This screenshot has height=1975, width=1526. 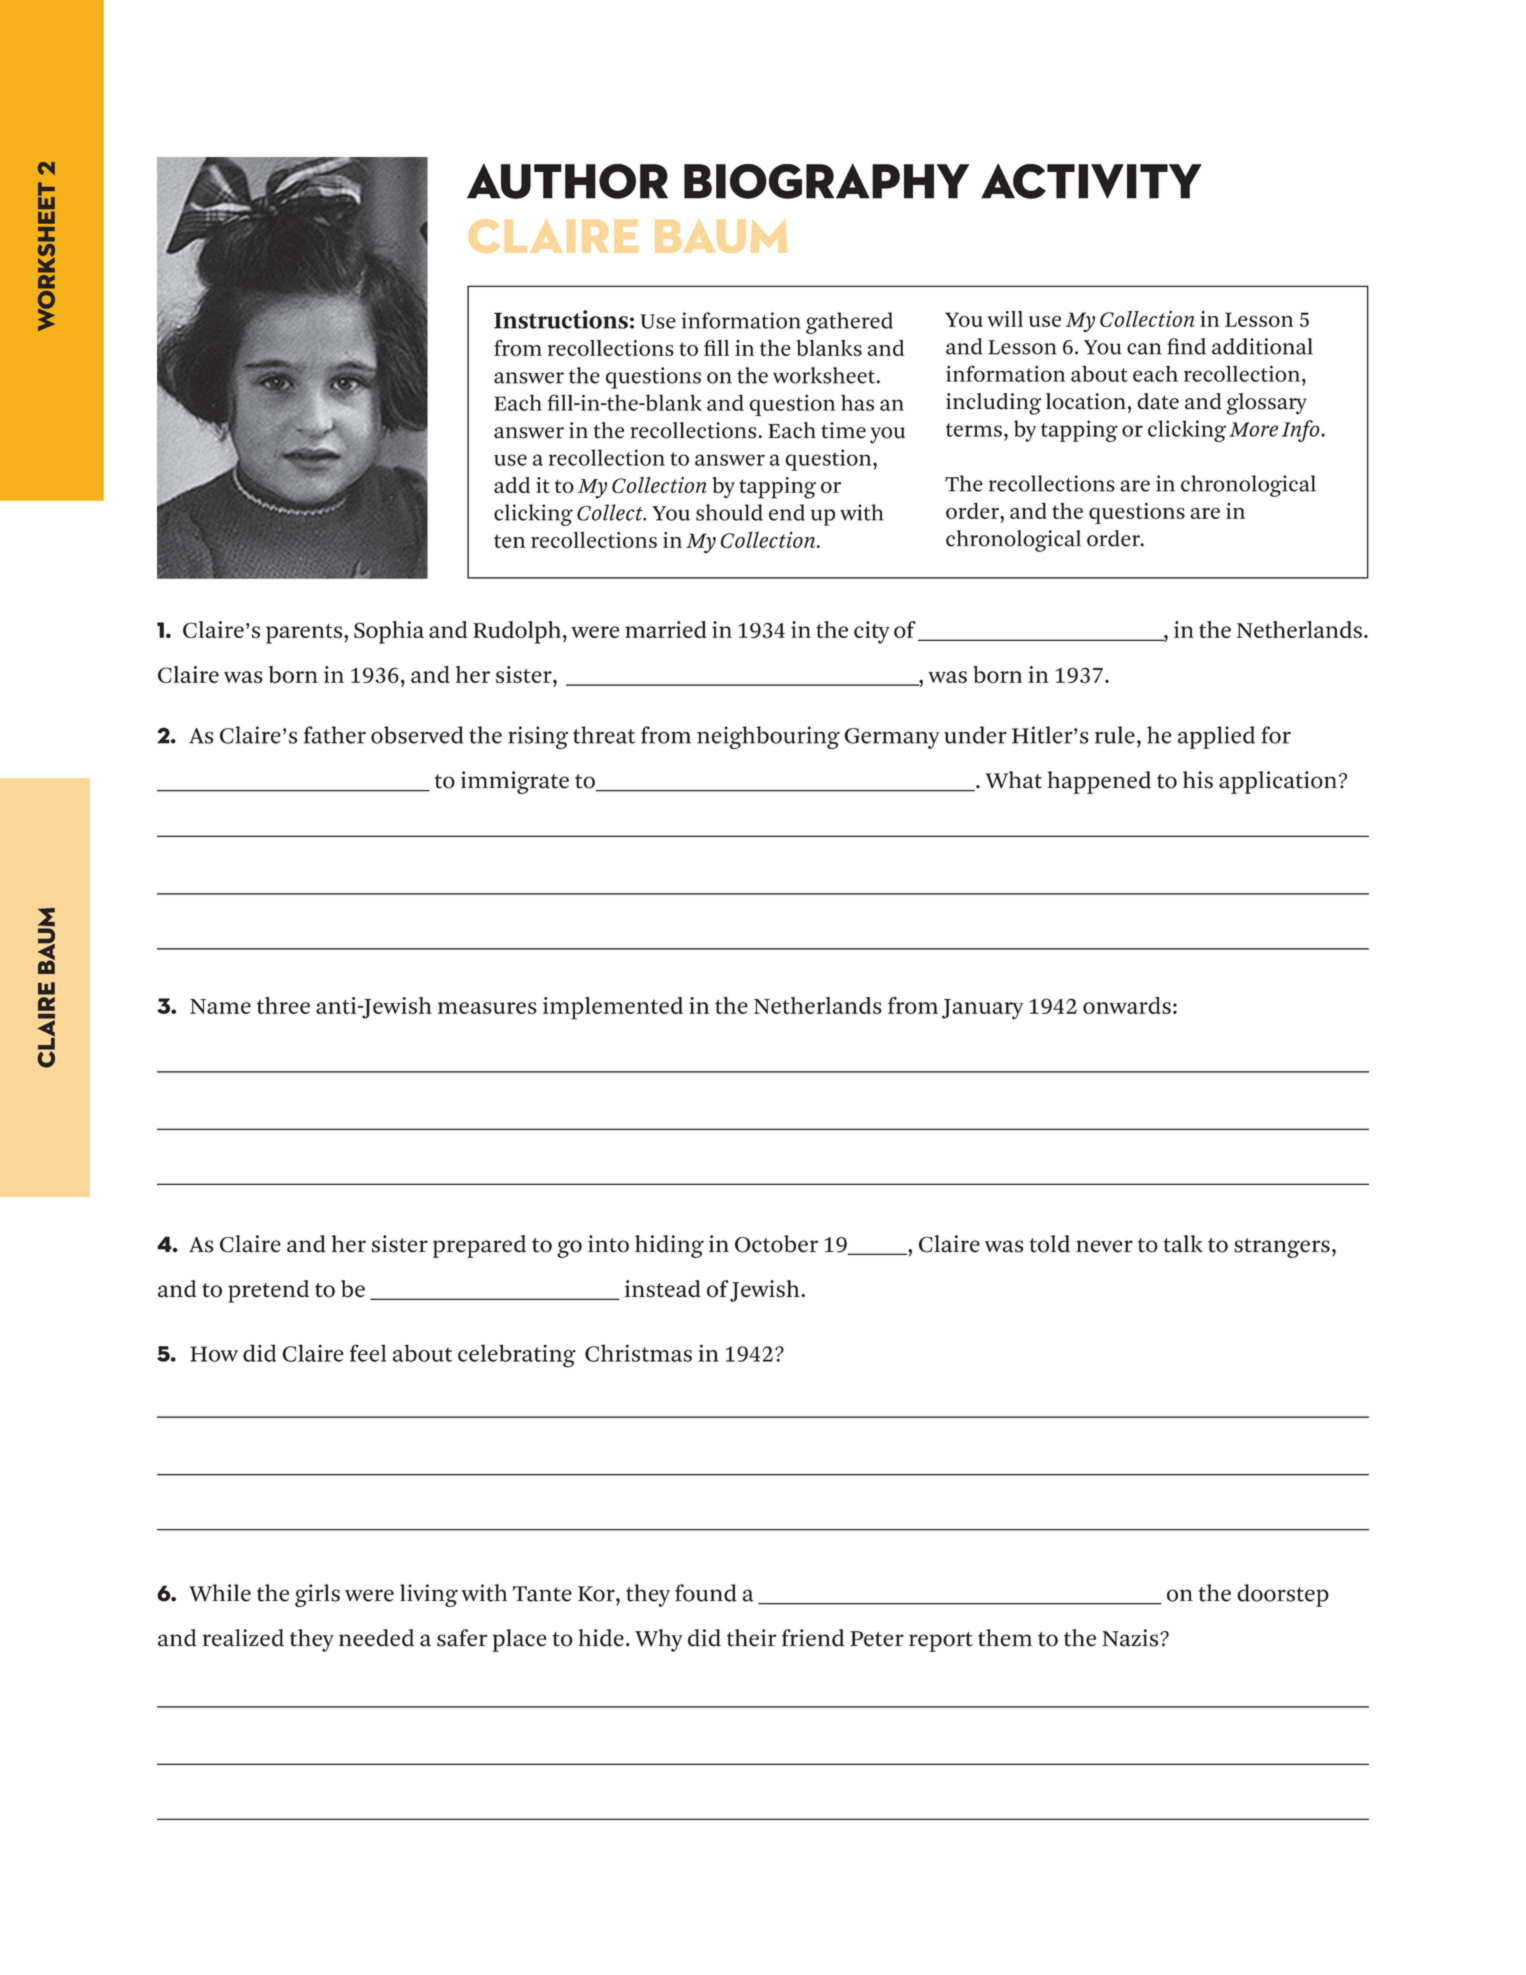 I want to click on Author, so click(x=567, y=181).
